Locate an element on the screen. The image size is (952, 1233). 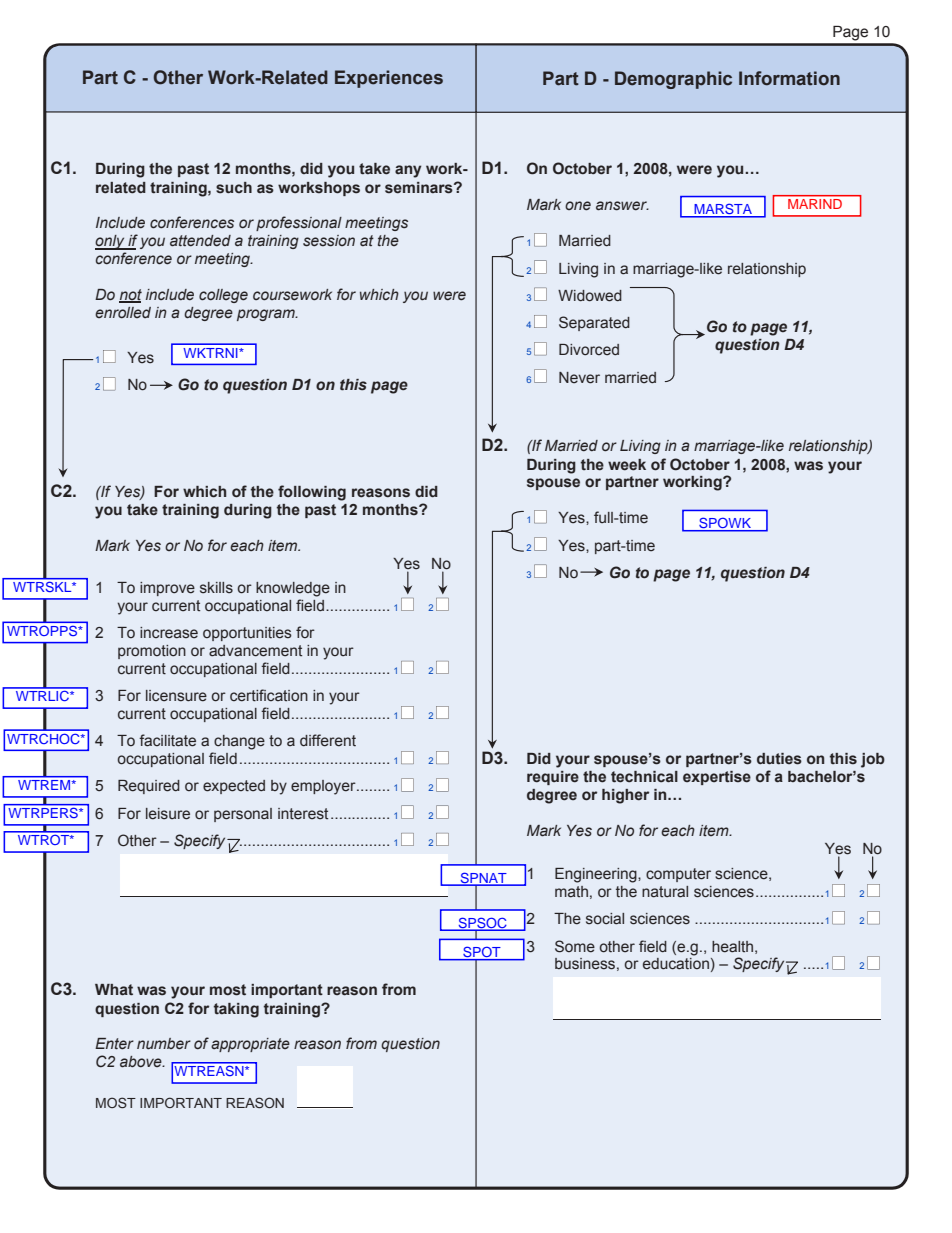
Experiences is located at coordinates (389, 79).
